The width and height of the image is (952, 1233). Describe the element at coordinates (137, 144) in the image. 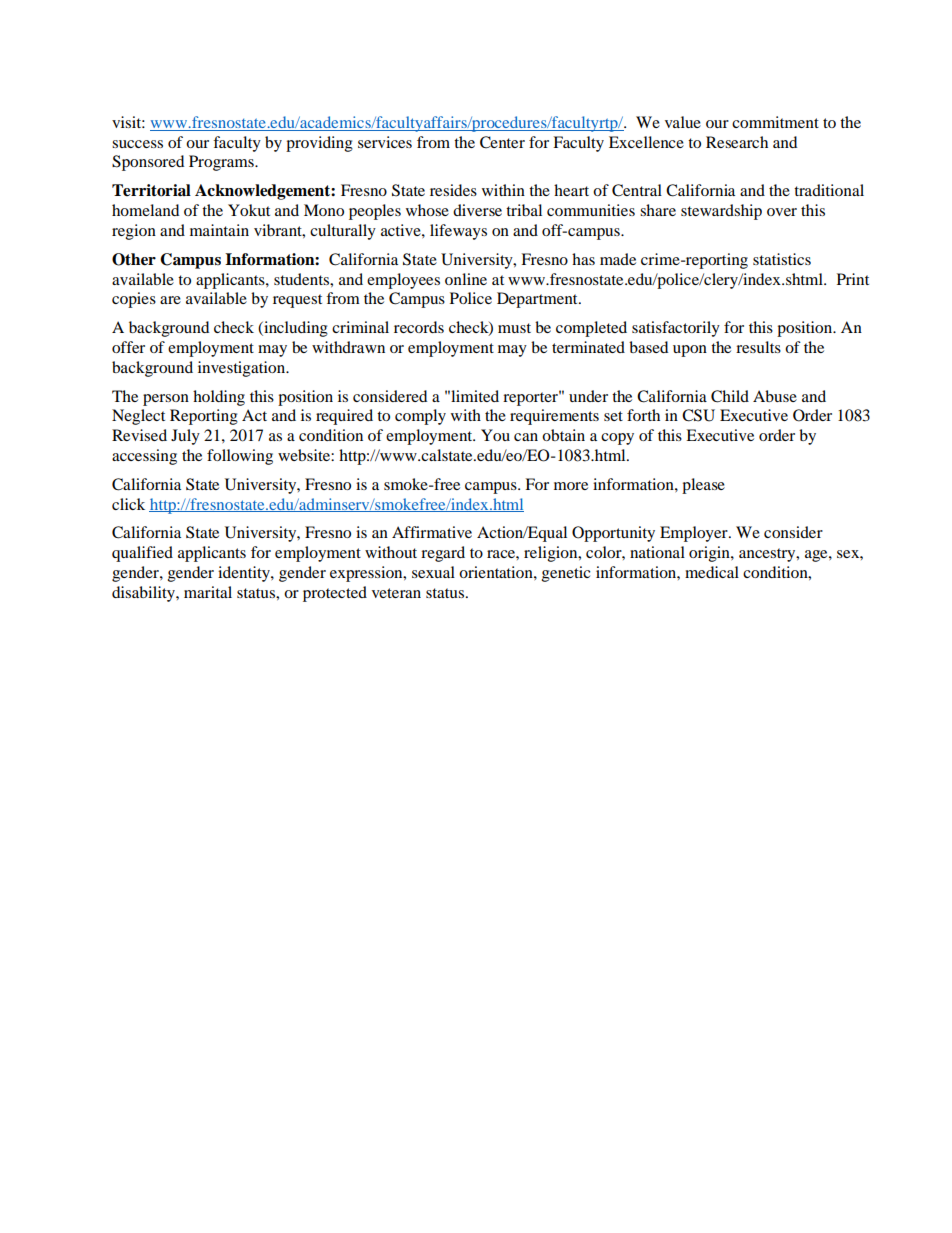

I see `success` at that location.
